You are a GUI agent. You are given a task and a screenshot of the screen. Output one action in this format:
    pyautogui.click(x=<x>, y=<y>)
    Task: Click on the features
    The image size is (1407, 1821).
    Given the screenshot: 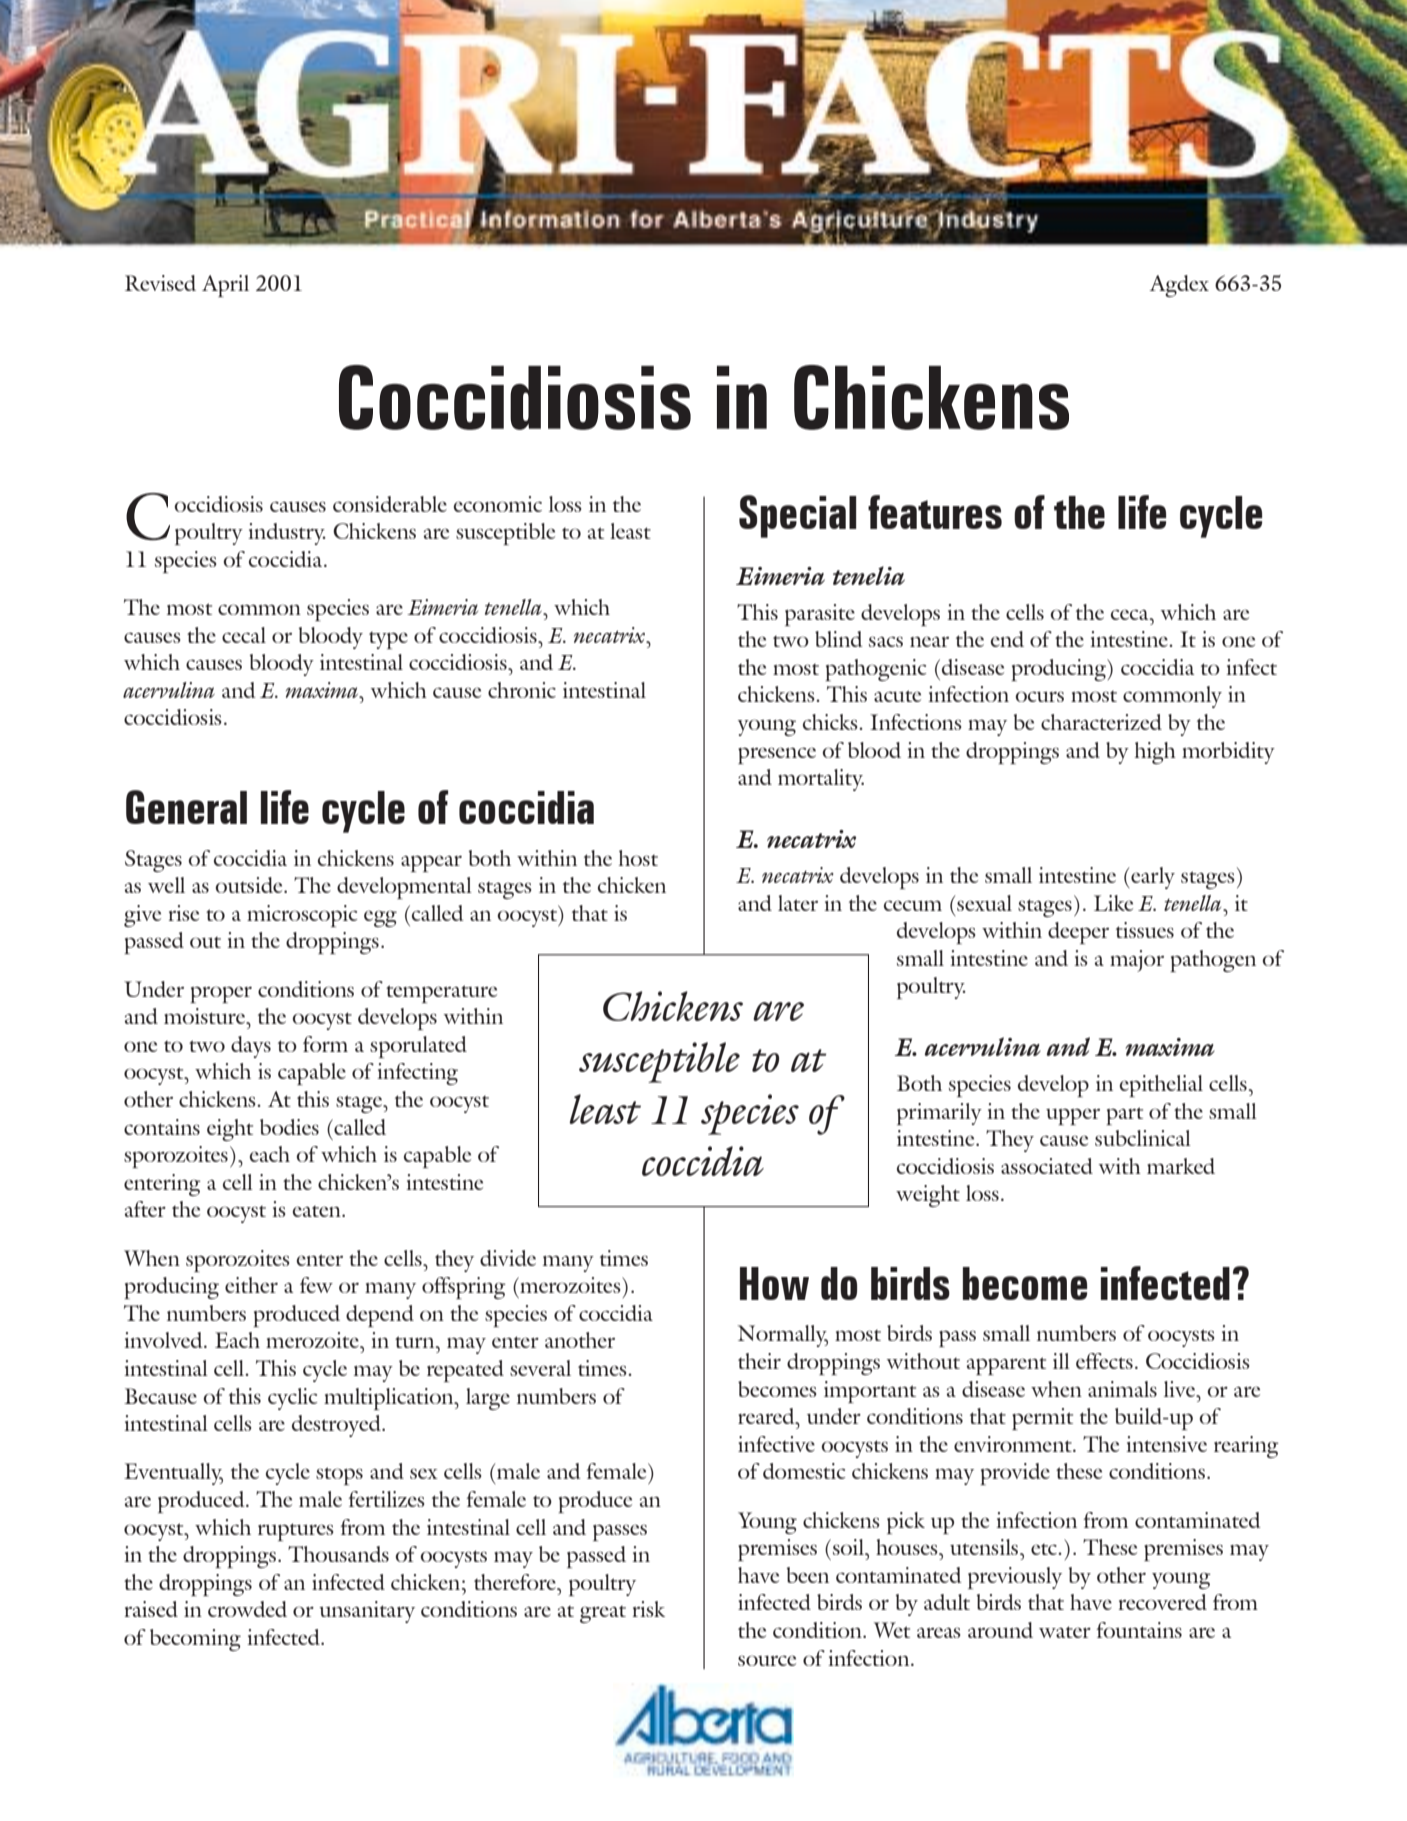 What is the action you would take?
    pyautogui.click(x=935, y=512)
